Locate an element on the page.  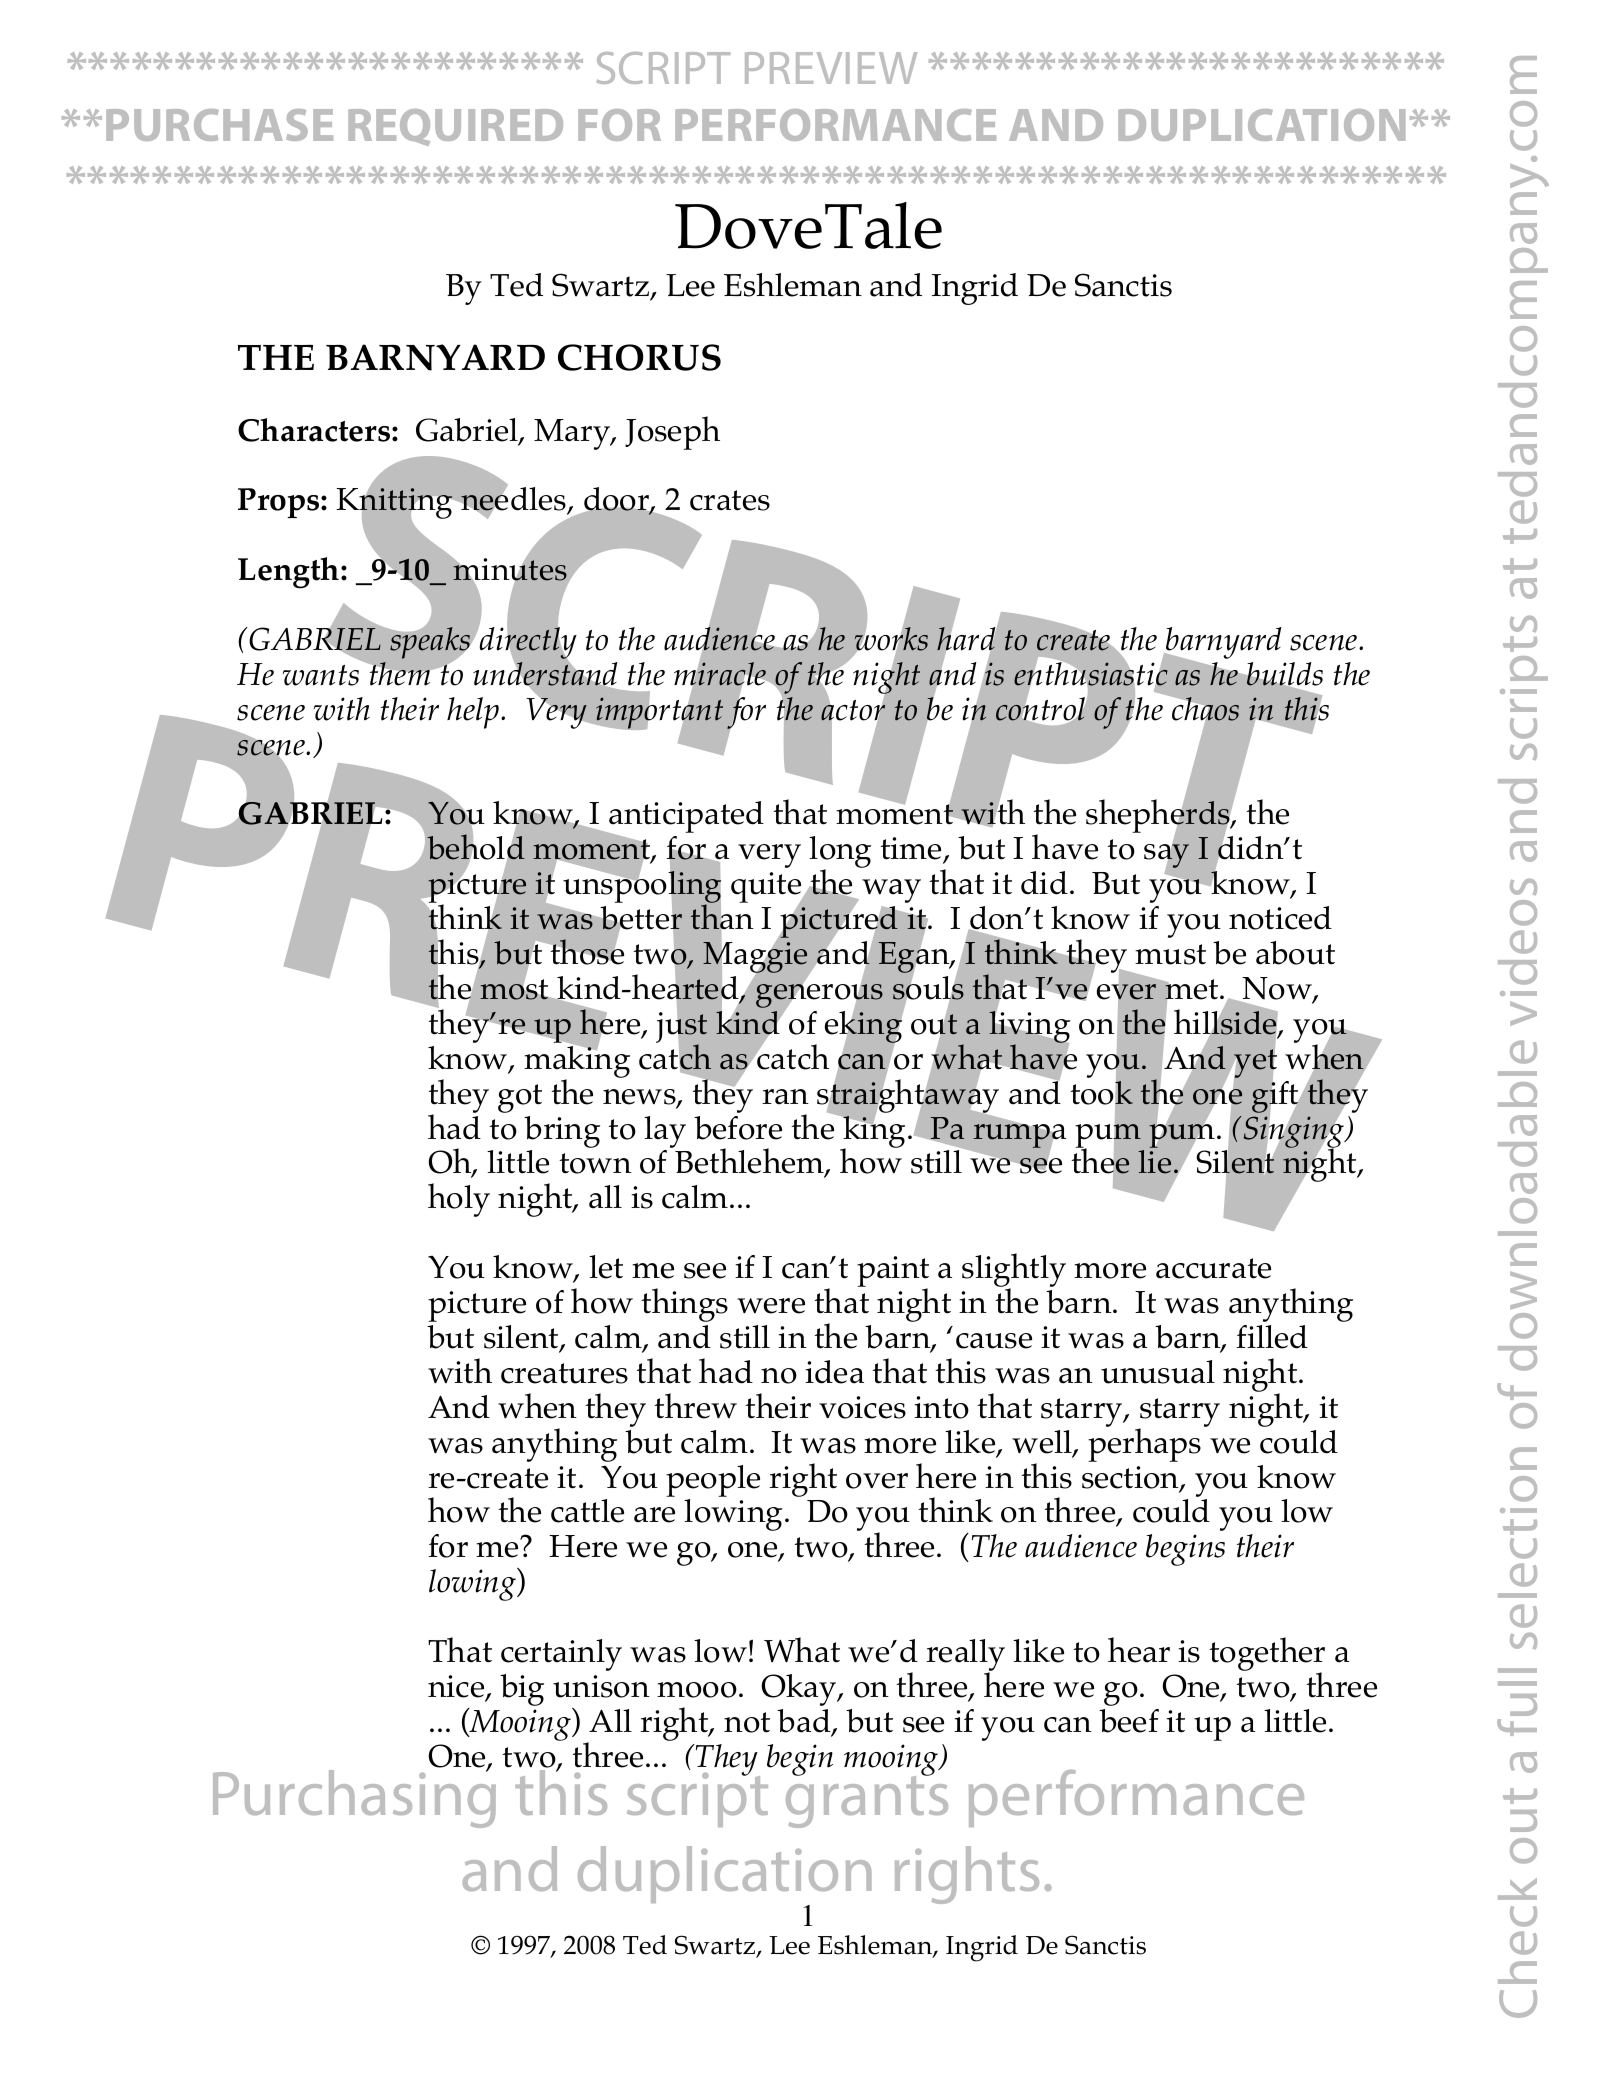
REQUIRED is located at coordinates (455, 127).
